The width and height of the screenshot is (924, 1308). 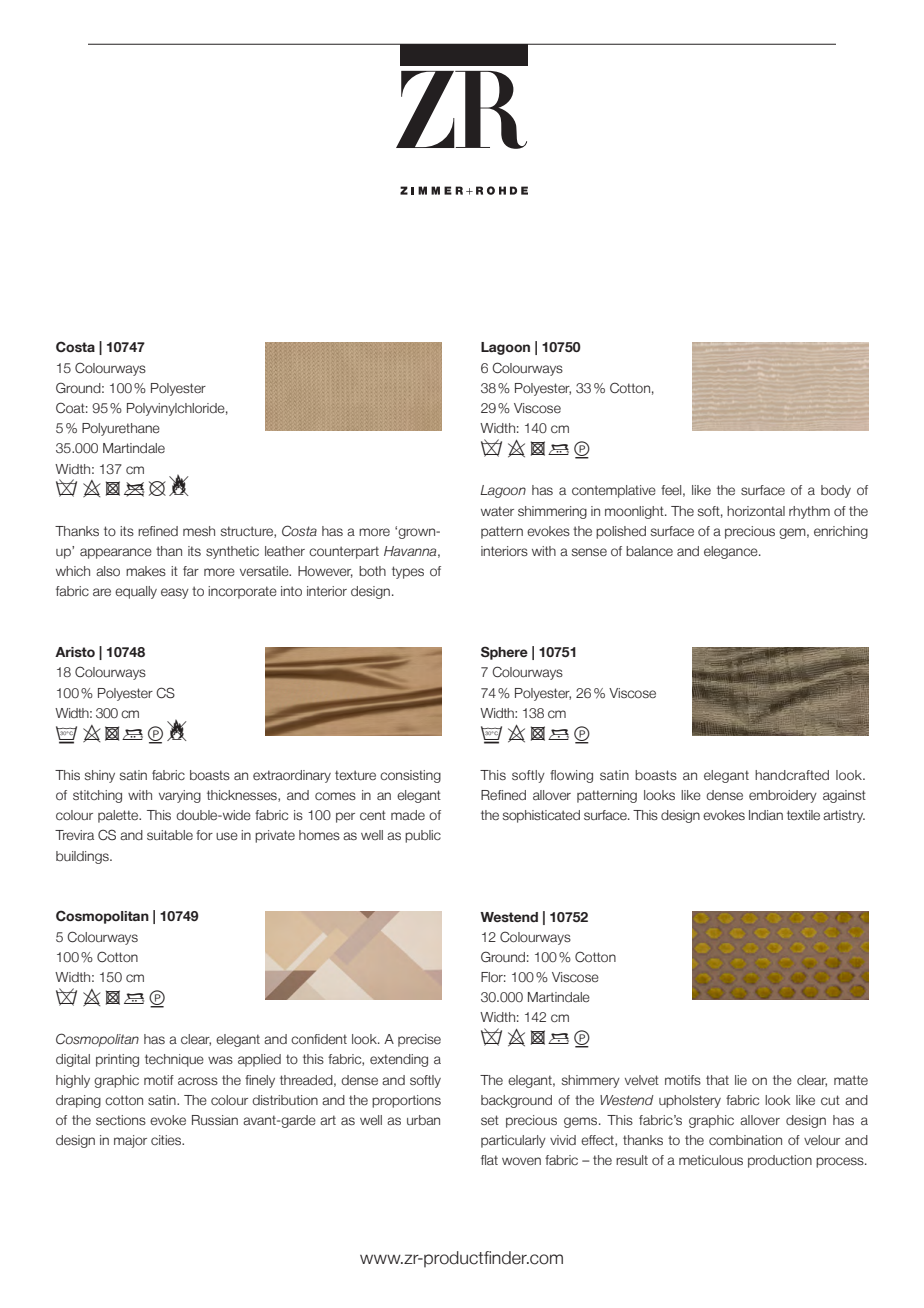 What do you see at coordinates (792, 775) in the screenshot?
I see `handcrafted` at bounding box center [792, 775].
